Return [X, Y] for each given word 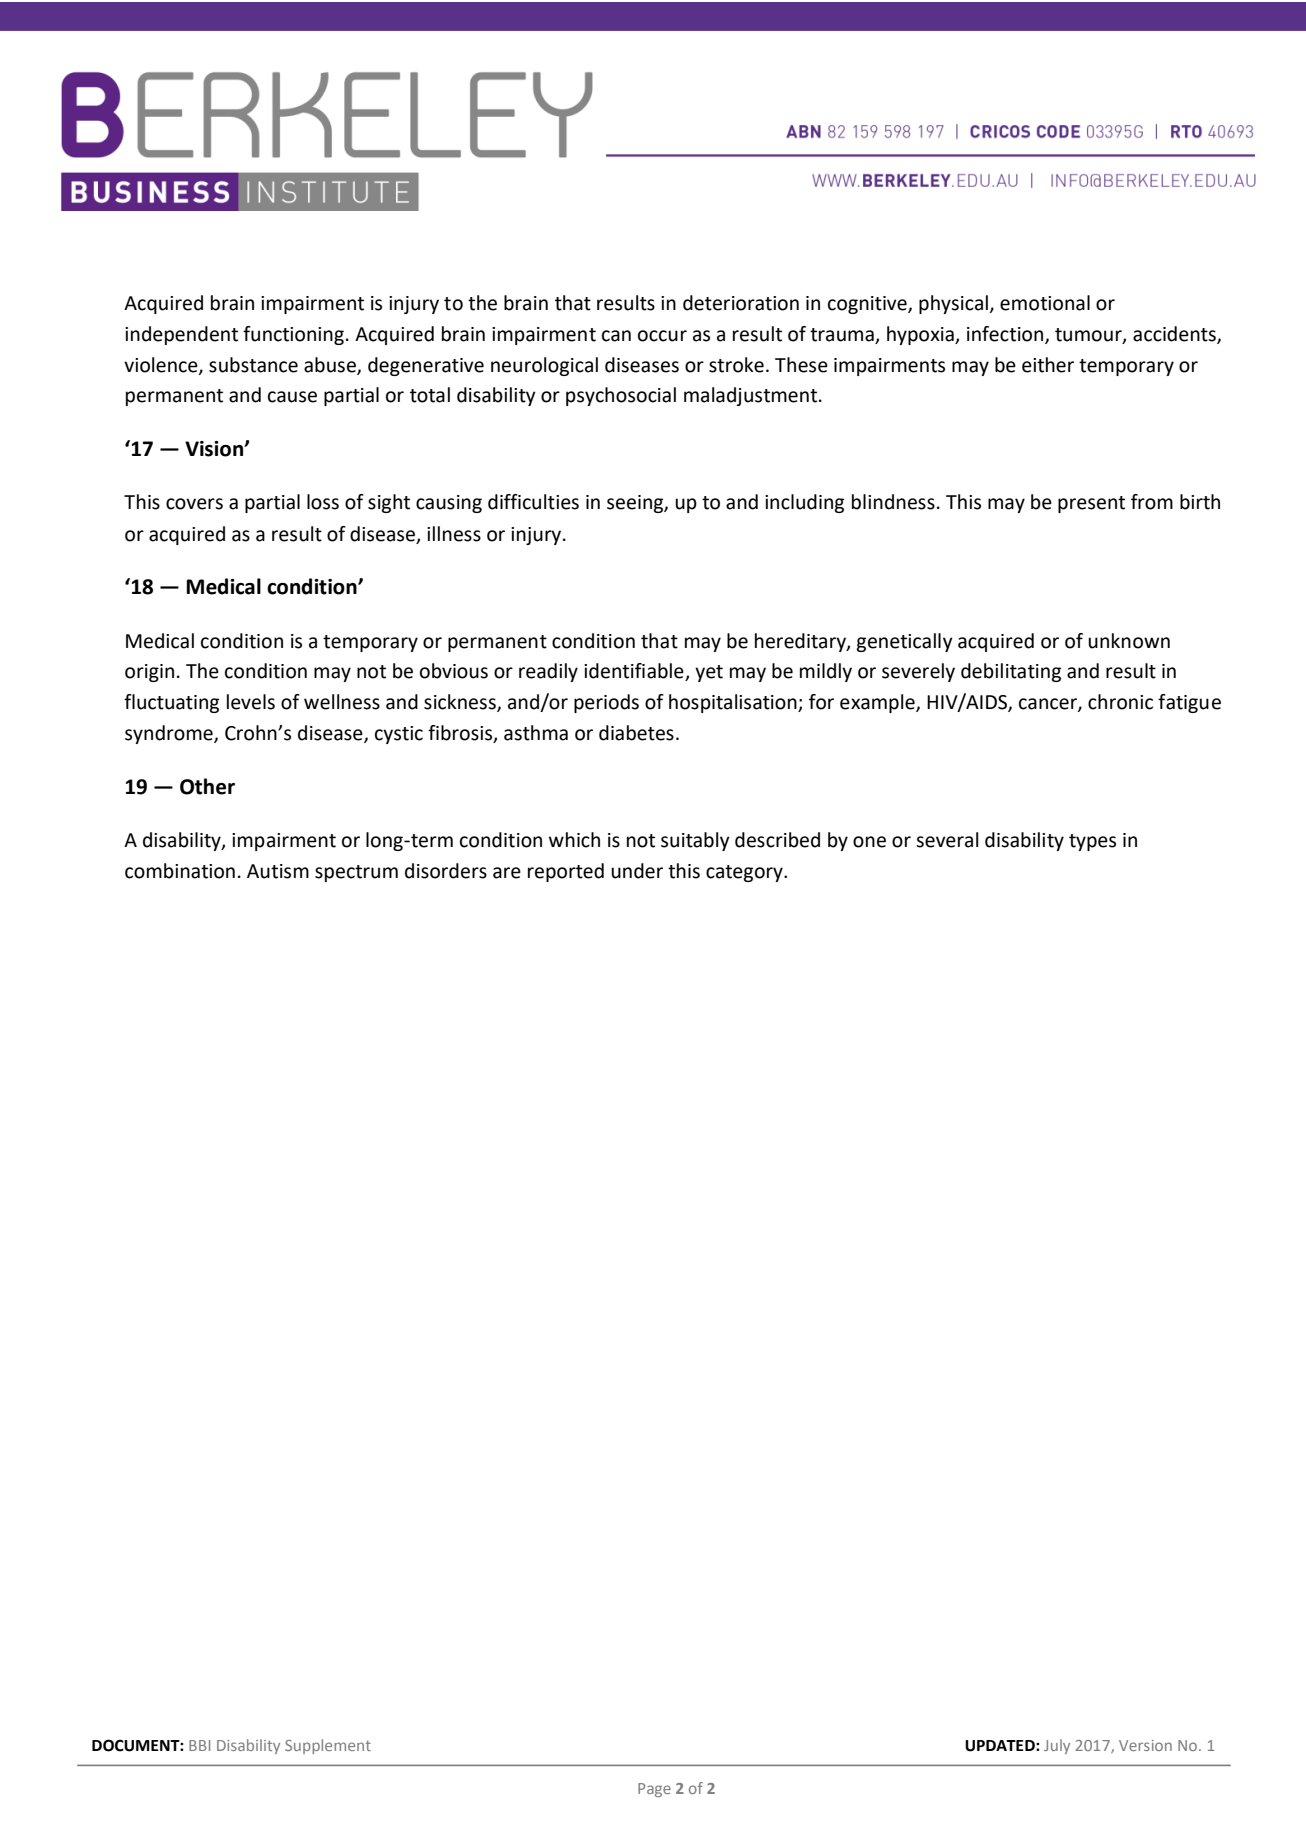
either [1048, 365]
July [1057, 1746]
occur [662, 336]
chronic [1120, 702]
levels [251, 702]
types [1092, 842]
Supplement [328, 1746]
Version [1145, 1745]
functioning [293, 335]
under [637, 871]
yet [709, 673]
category [745, 873]
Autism [278, 871]
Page [654, 1790]
